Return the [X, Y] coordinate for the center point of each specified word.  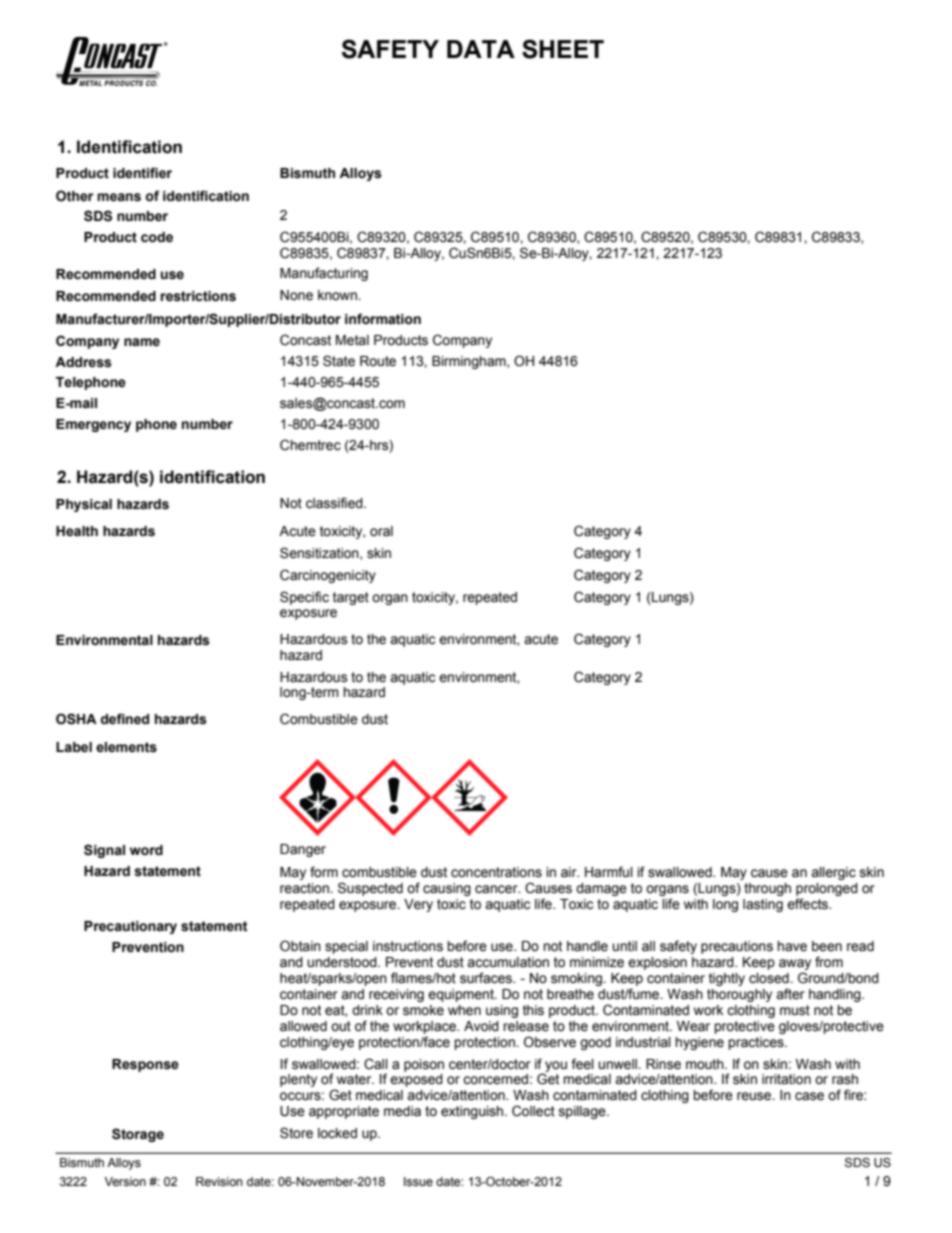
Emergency [93, 425]
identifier [142, 173]
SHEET [563, 49]
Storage [138, 1135]
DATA [481, 49]
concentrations [496, 872]
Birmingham [470, 362]
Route [378, 361]
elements [126, 747]
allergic [833, 873]
